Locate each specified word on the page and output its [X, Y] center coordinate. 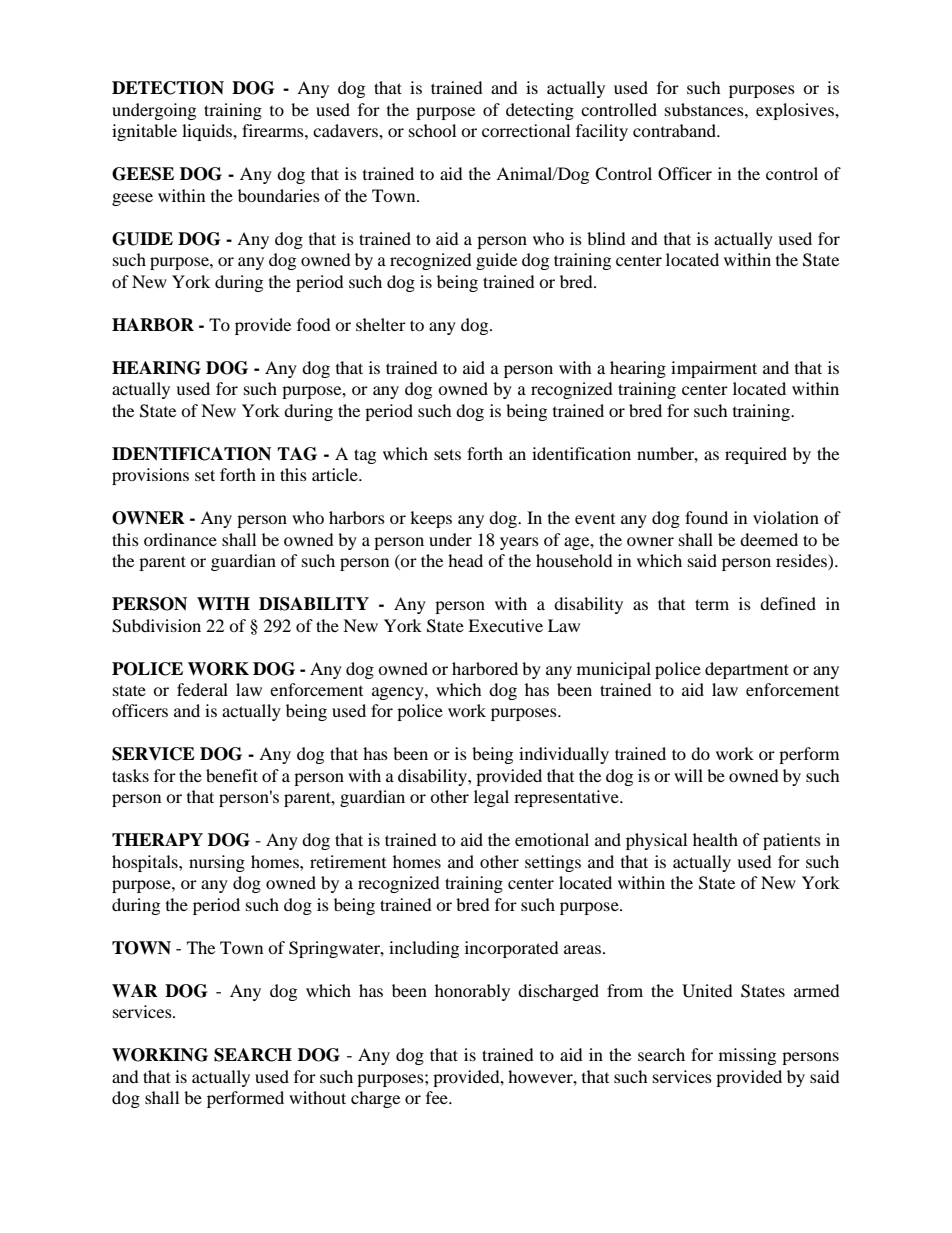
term [712, 604]
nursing [217, 863]
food [314, 324]
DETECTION [168, 88]
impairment [714, 369]
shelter [381, 324]
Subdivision [156, 626]
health [715, 839]
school [432, 130]
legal [491, 798]
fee [438, 1097]
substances [705, 109]
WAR [135, 990]
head [465, 560]
